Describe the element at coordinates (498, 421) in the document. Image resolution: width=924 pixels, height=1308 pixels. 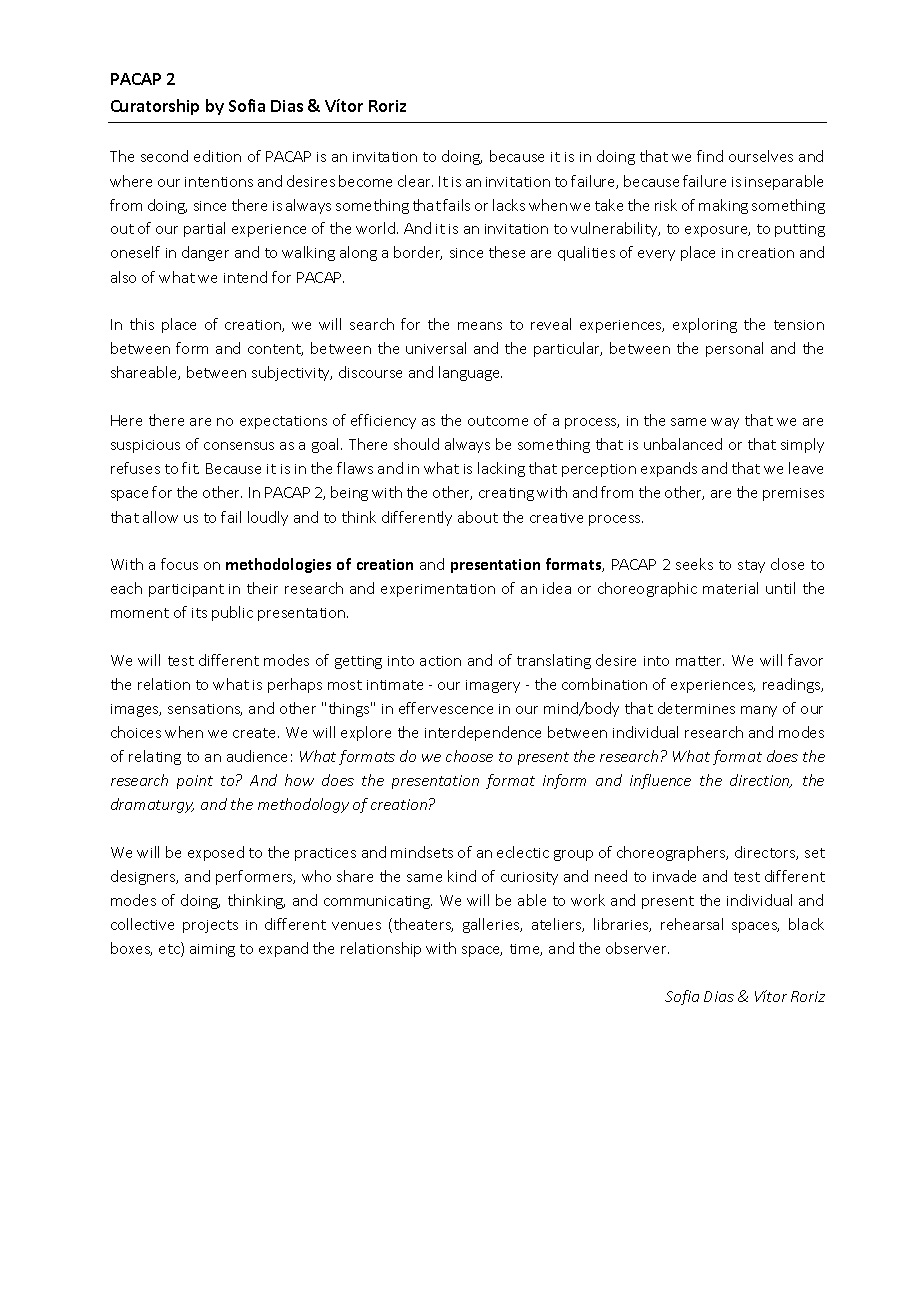
I see `outcome` at that location.
